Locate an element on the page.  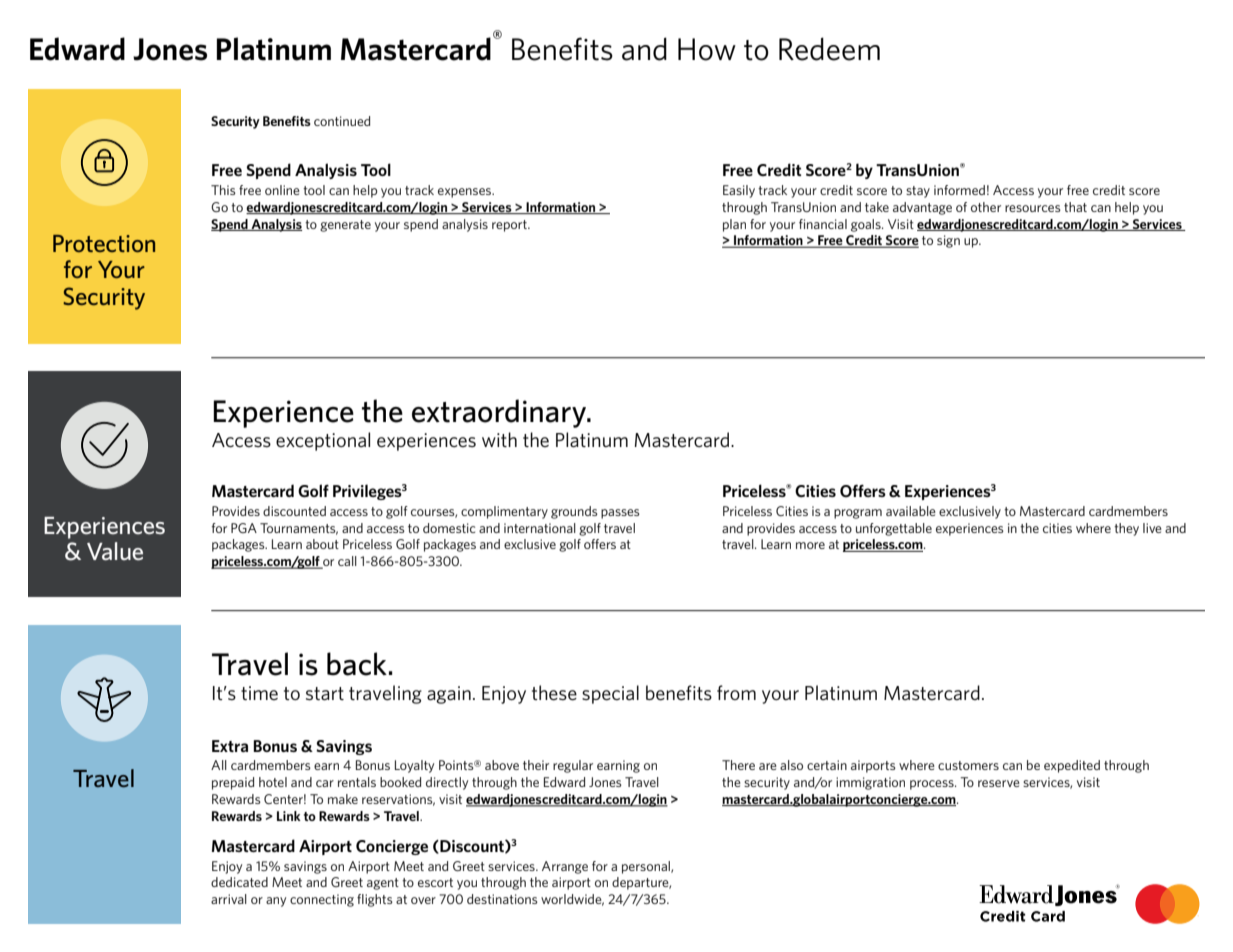
sign is located at coordinates (948, 241).
